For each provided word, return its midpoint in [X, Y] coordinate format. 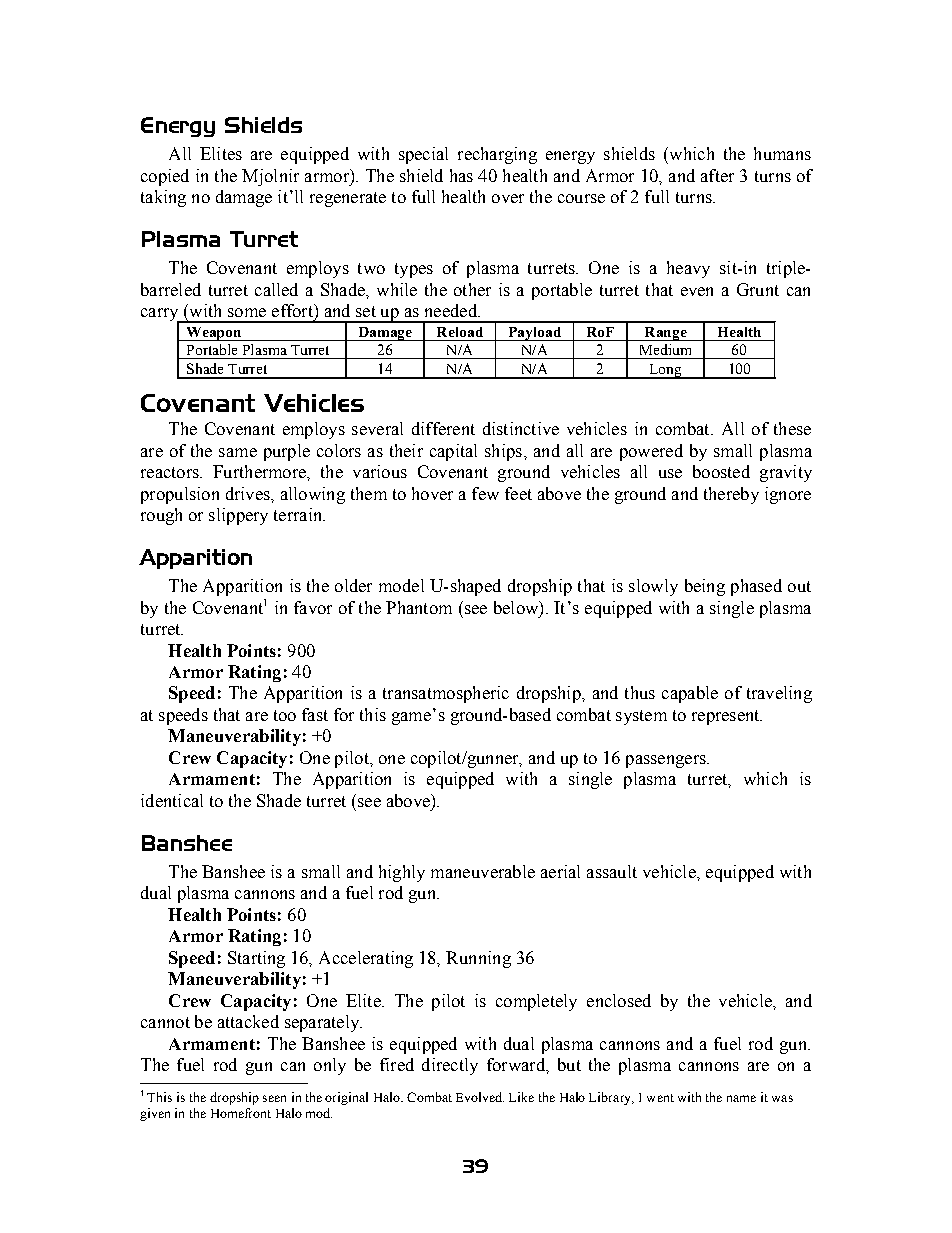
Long [665, 371]
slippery [238, 516]
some [247, 312]
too [285, 715]
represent [727, 717]
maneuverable [483, 871]
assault [612, 871]
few [485, 493]
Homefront [241, 1113]
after [717, 175]
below [517, 608]
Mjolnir [270, 177]
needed [452, 310]
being [705, 587]
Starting [256, 959]
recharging [497, 155]
